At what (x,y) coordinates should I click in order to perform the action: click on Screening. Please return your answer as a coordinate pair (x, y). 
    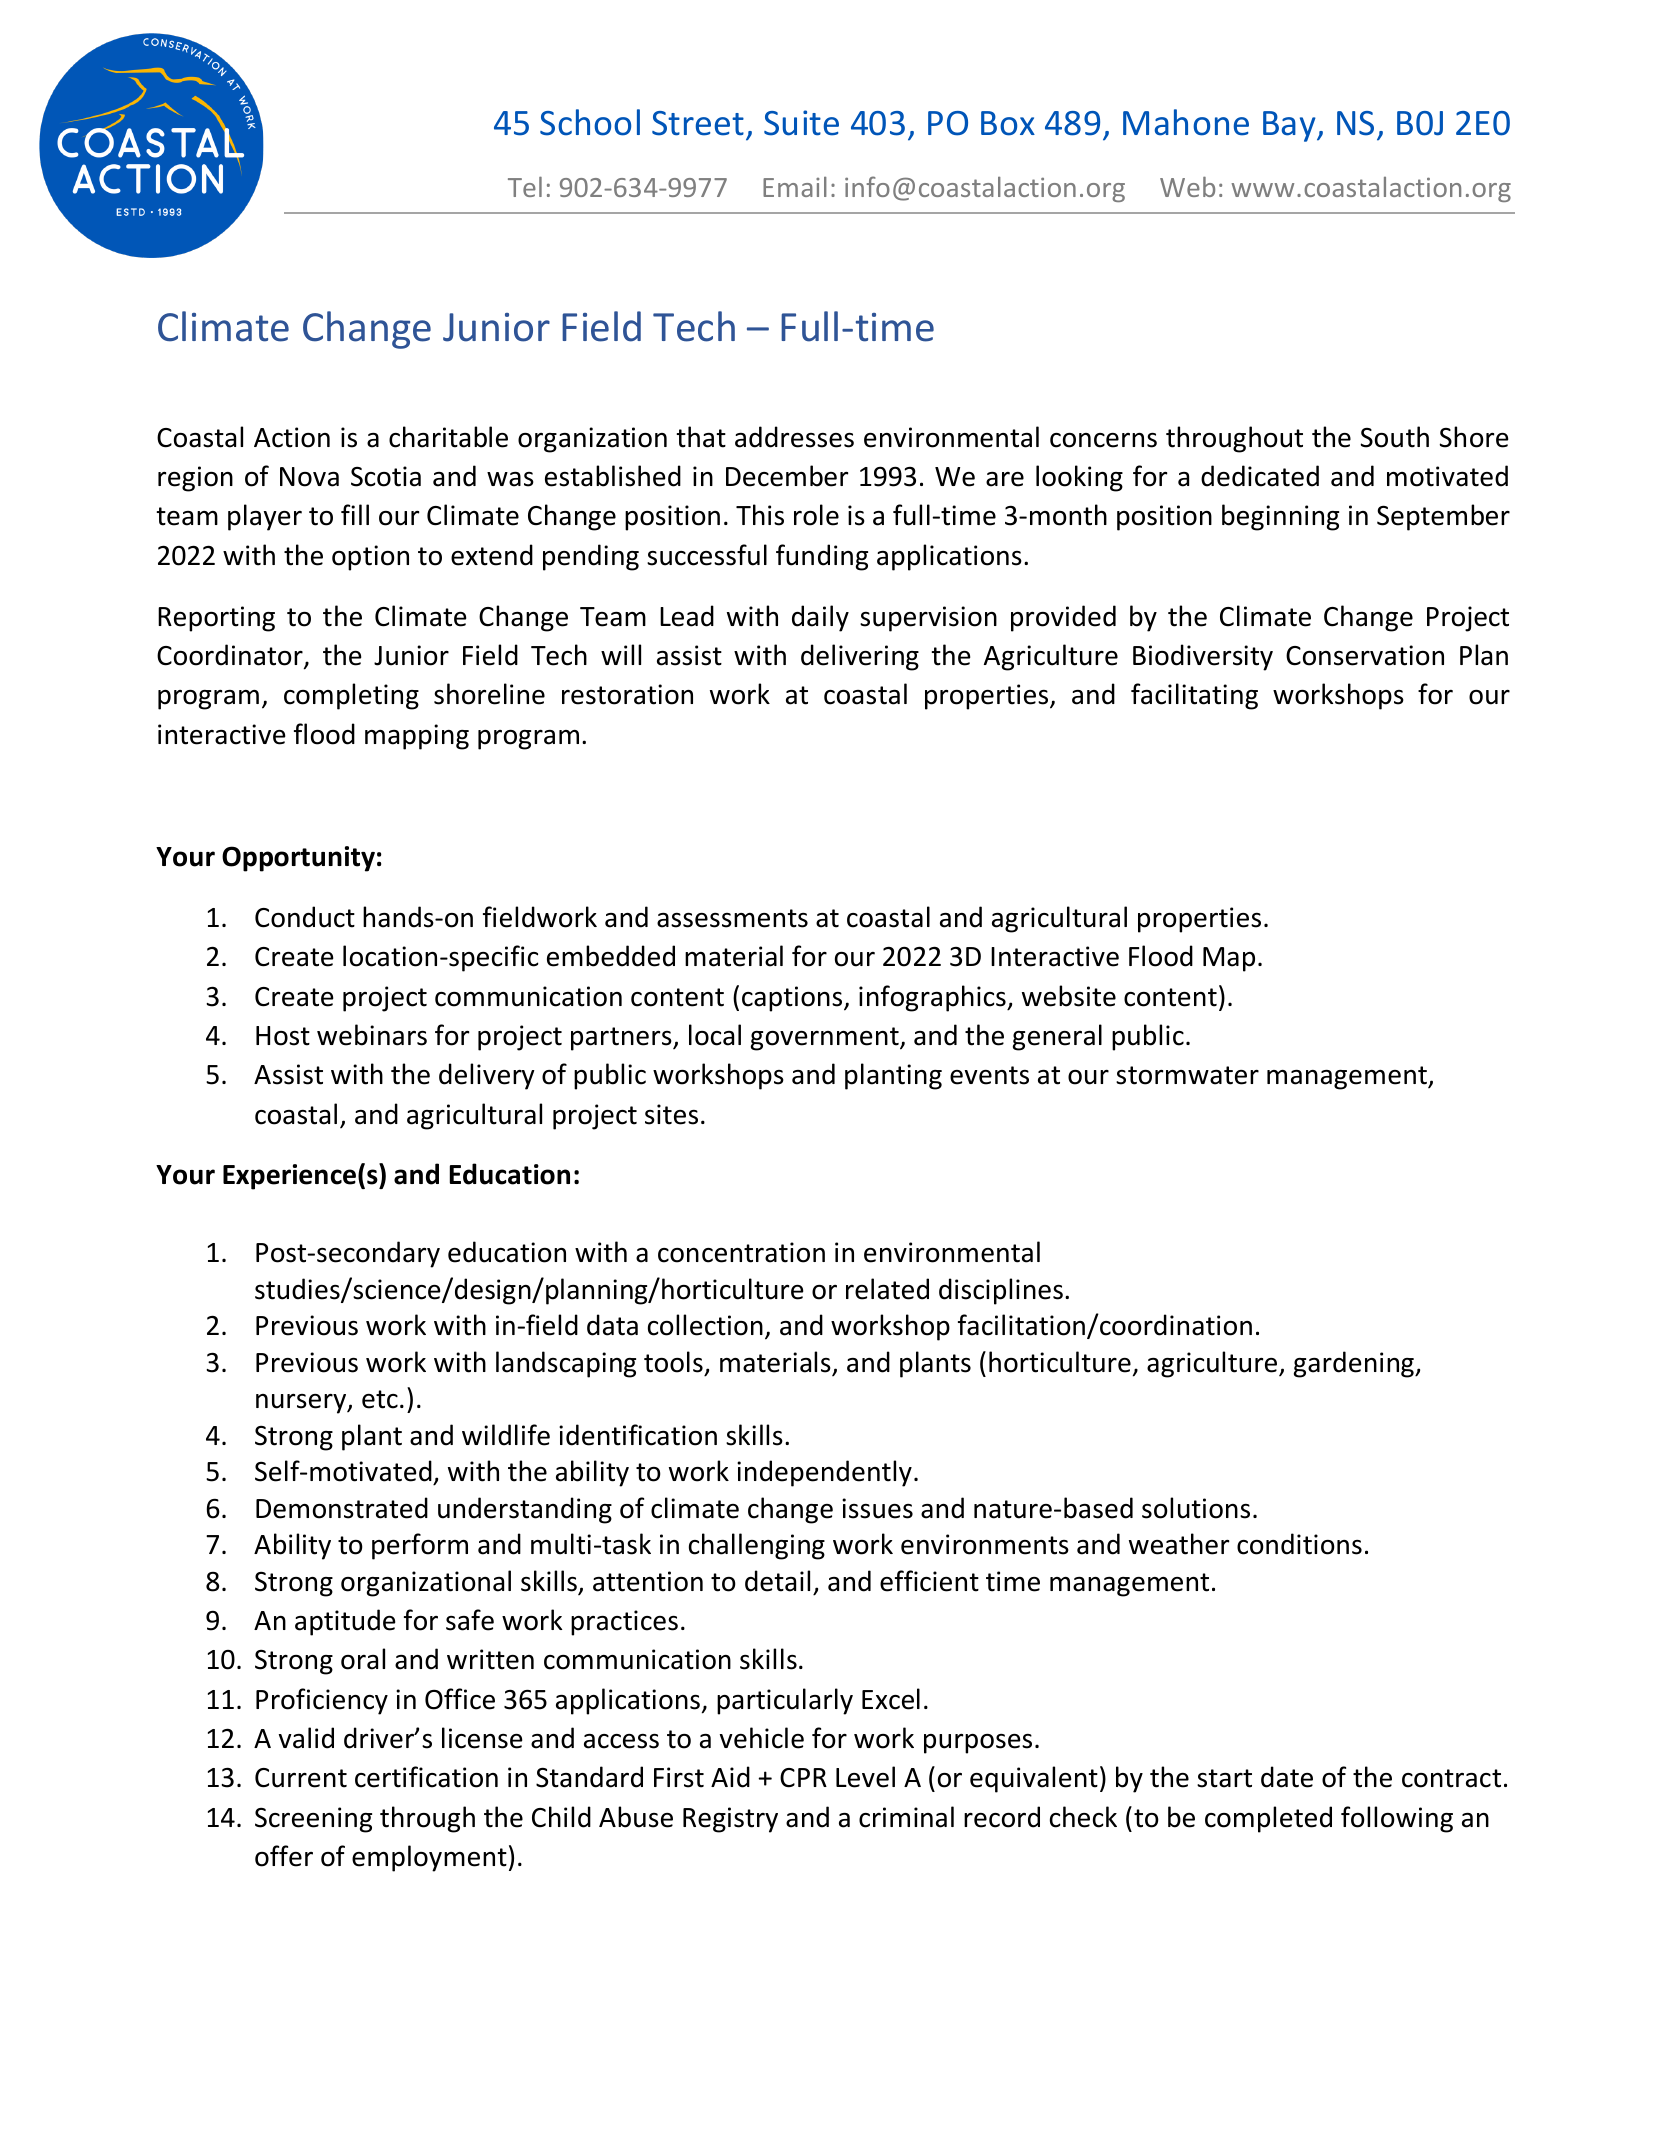
    Looking at the image, I should click on (313, 1820).
